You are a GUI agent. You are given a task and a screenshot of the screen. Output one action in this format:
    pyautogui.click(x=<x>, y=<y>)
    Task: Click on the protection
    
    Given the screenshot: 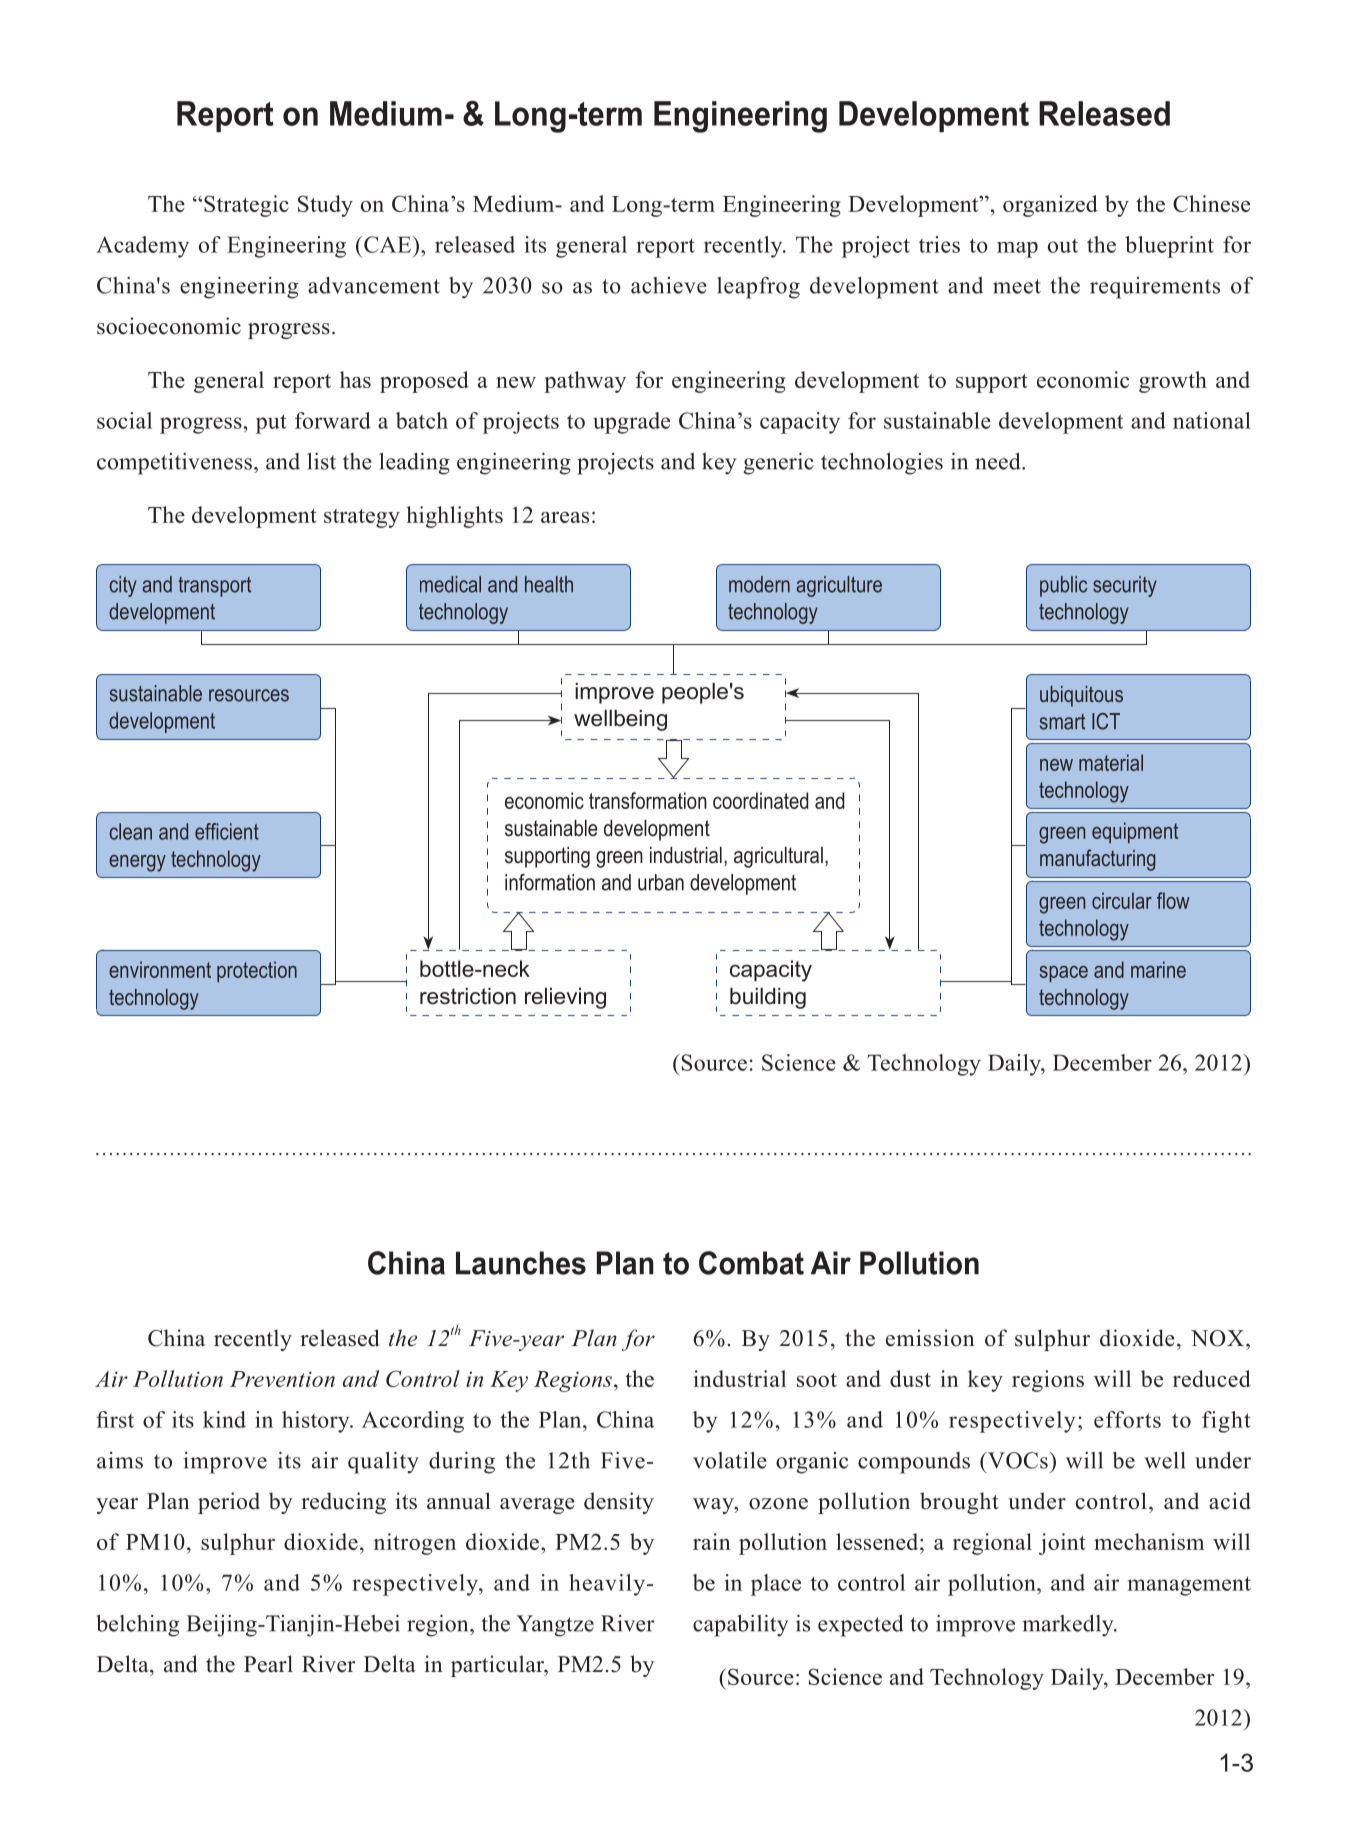 What is the action you would take?
    pyautogui.click(x=257, y=971)
